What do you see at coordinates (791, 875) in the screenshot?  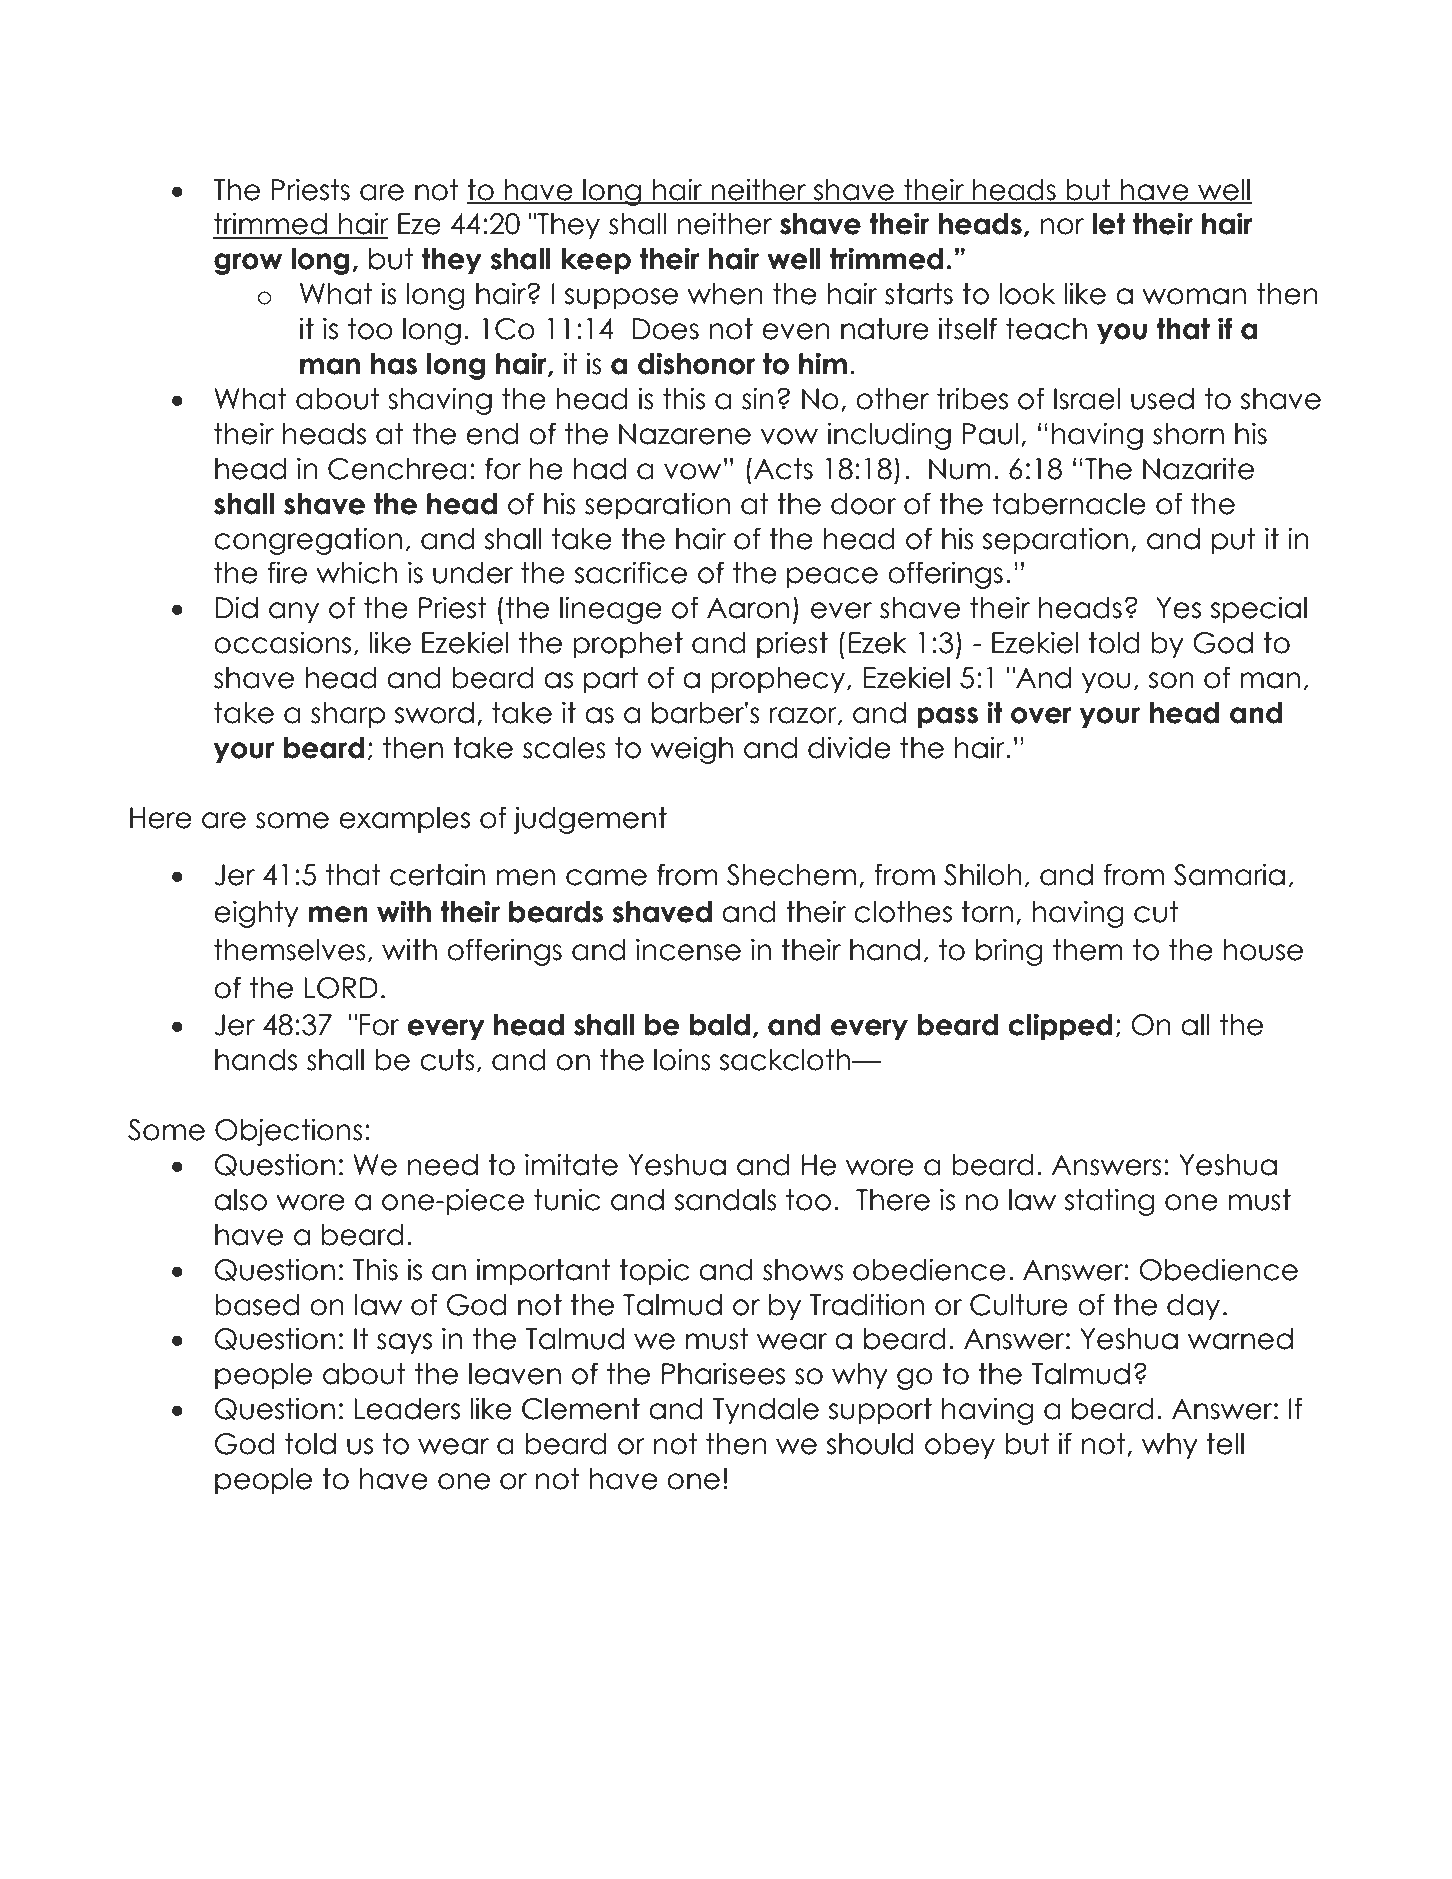 I see `Shechem` at bounding box center [791, 875].
